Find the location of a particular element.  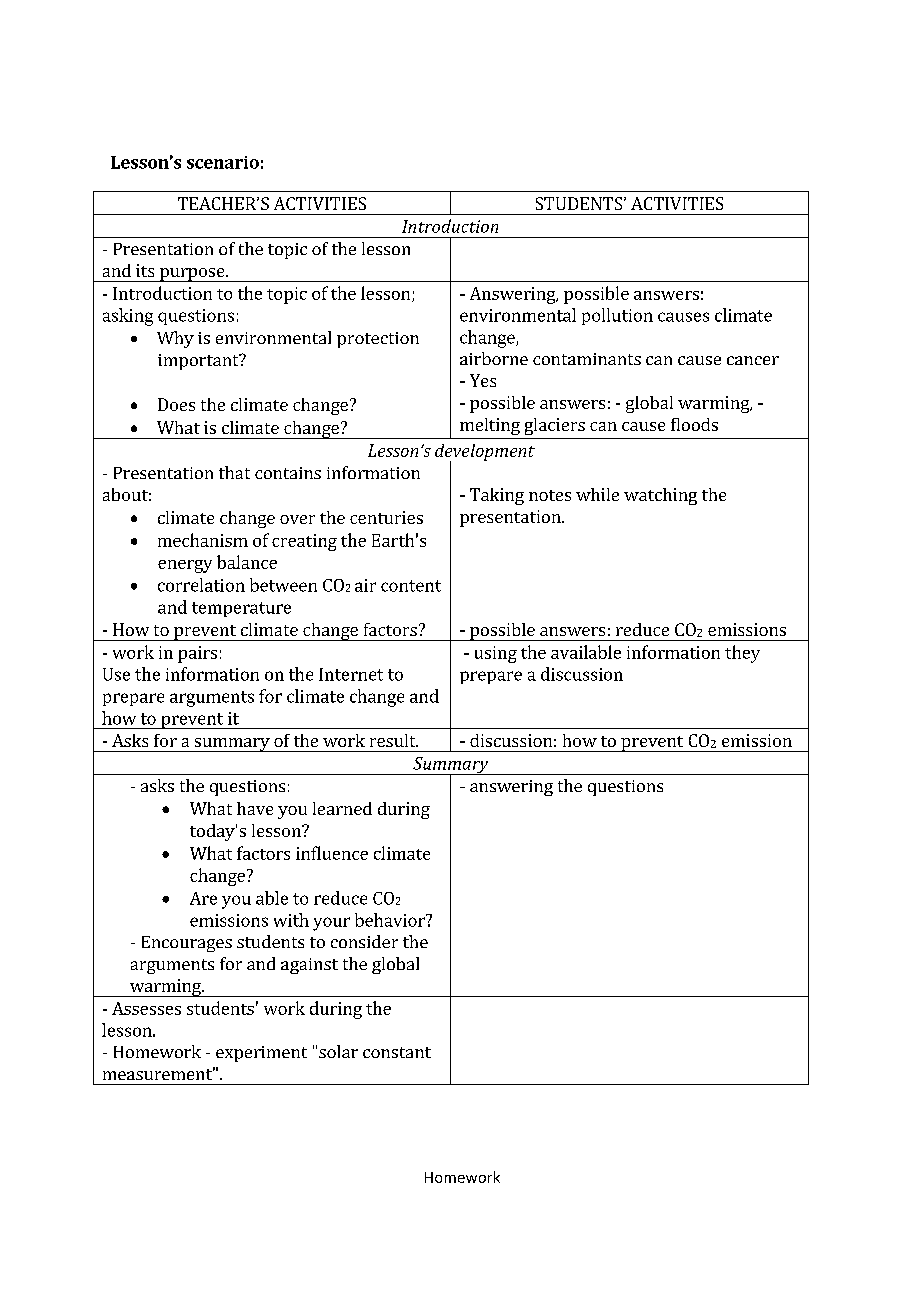

pollution is located at coordinates (617, 316).
